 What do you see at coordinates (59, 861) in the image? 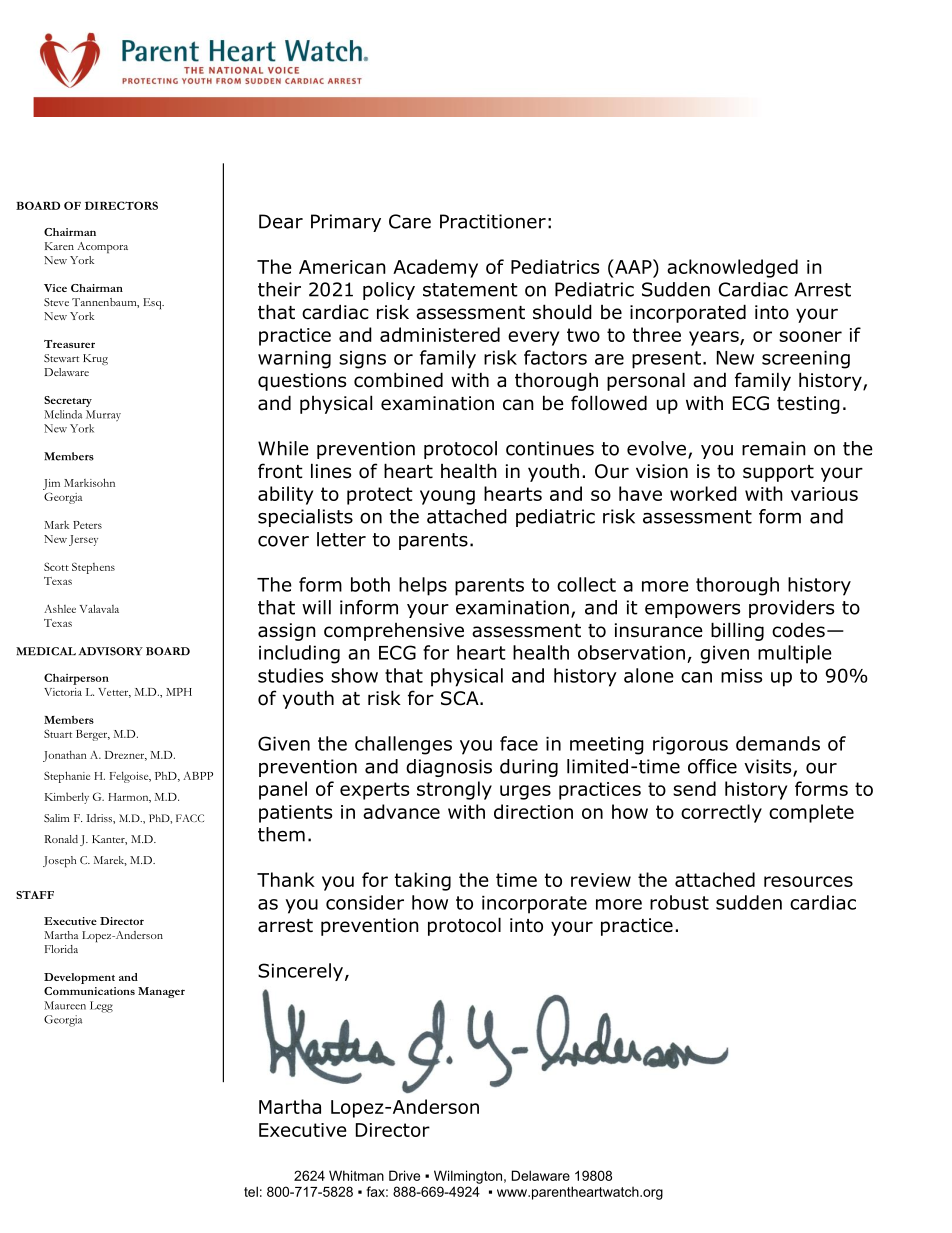
I see `Joseph` at bounding box center [59, 861].
